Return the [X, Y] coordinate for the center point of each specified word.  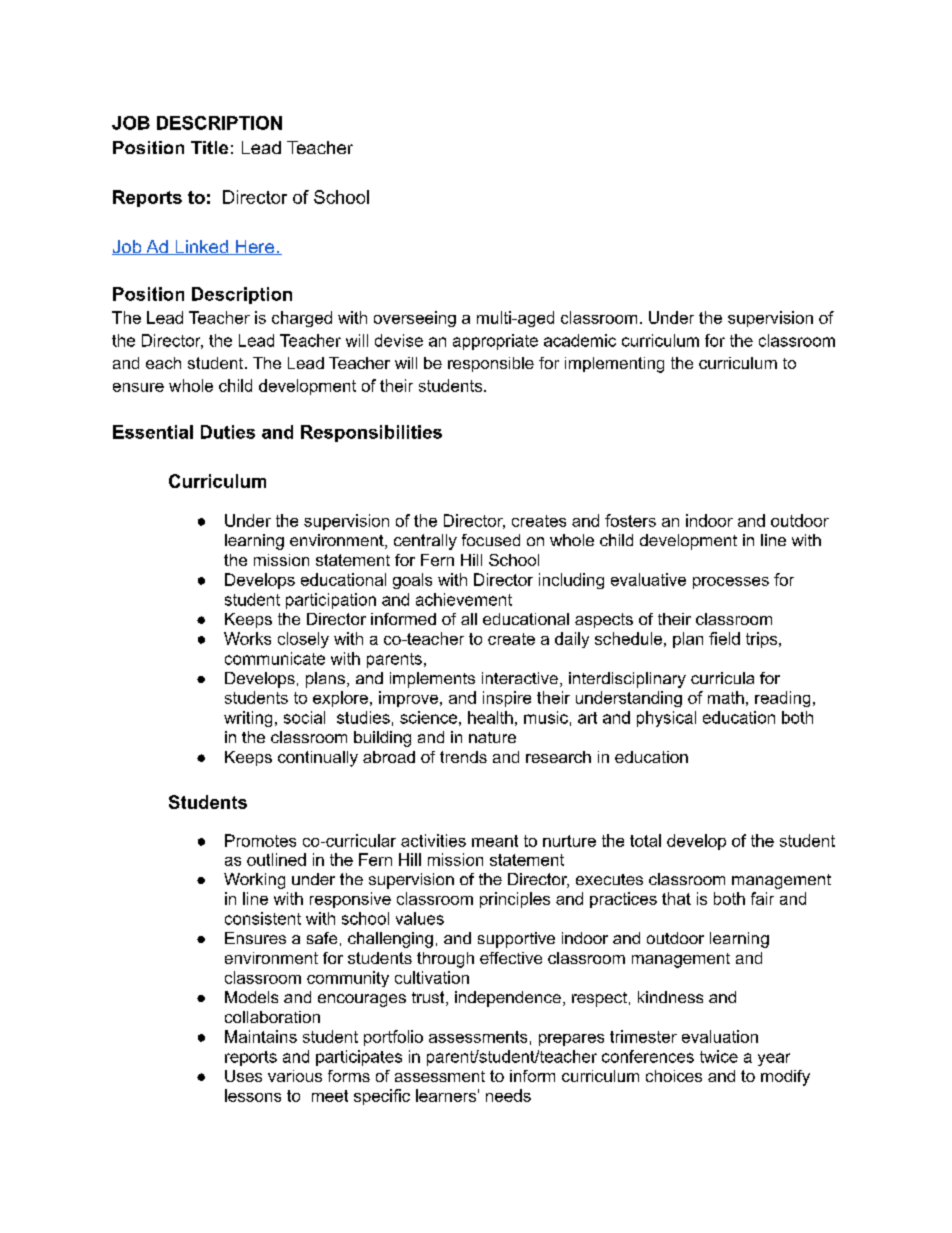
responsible [491, 364]
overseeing [415, 319]
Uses [243, 1076]
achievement [464, 599]
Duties [228, 432]
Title [209, 147]
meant [495, 841]
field [724, 638]
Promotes [260, 840]
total [645, 840]
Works [247, 638]
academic [580, 340]
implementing [614, 365]
